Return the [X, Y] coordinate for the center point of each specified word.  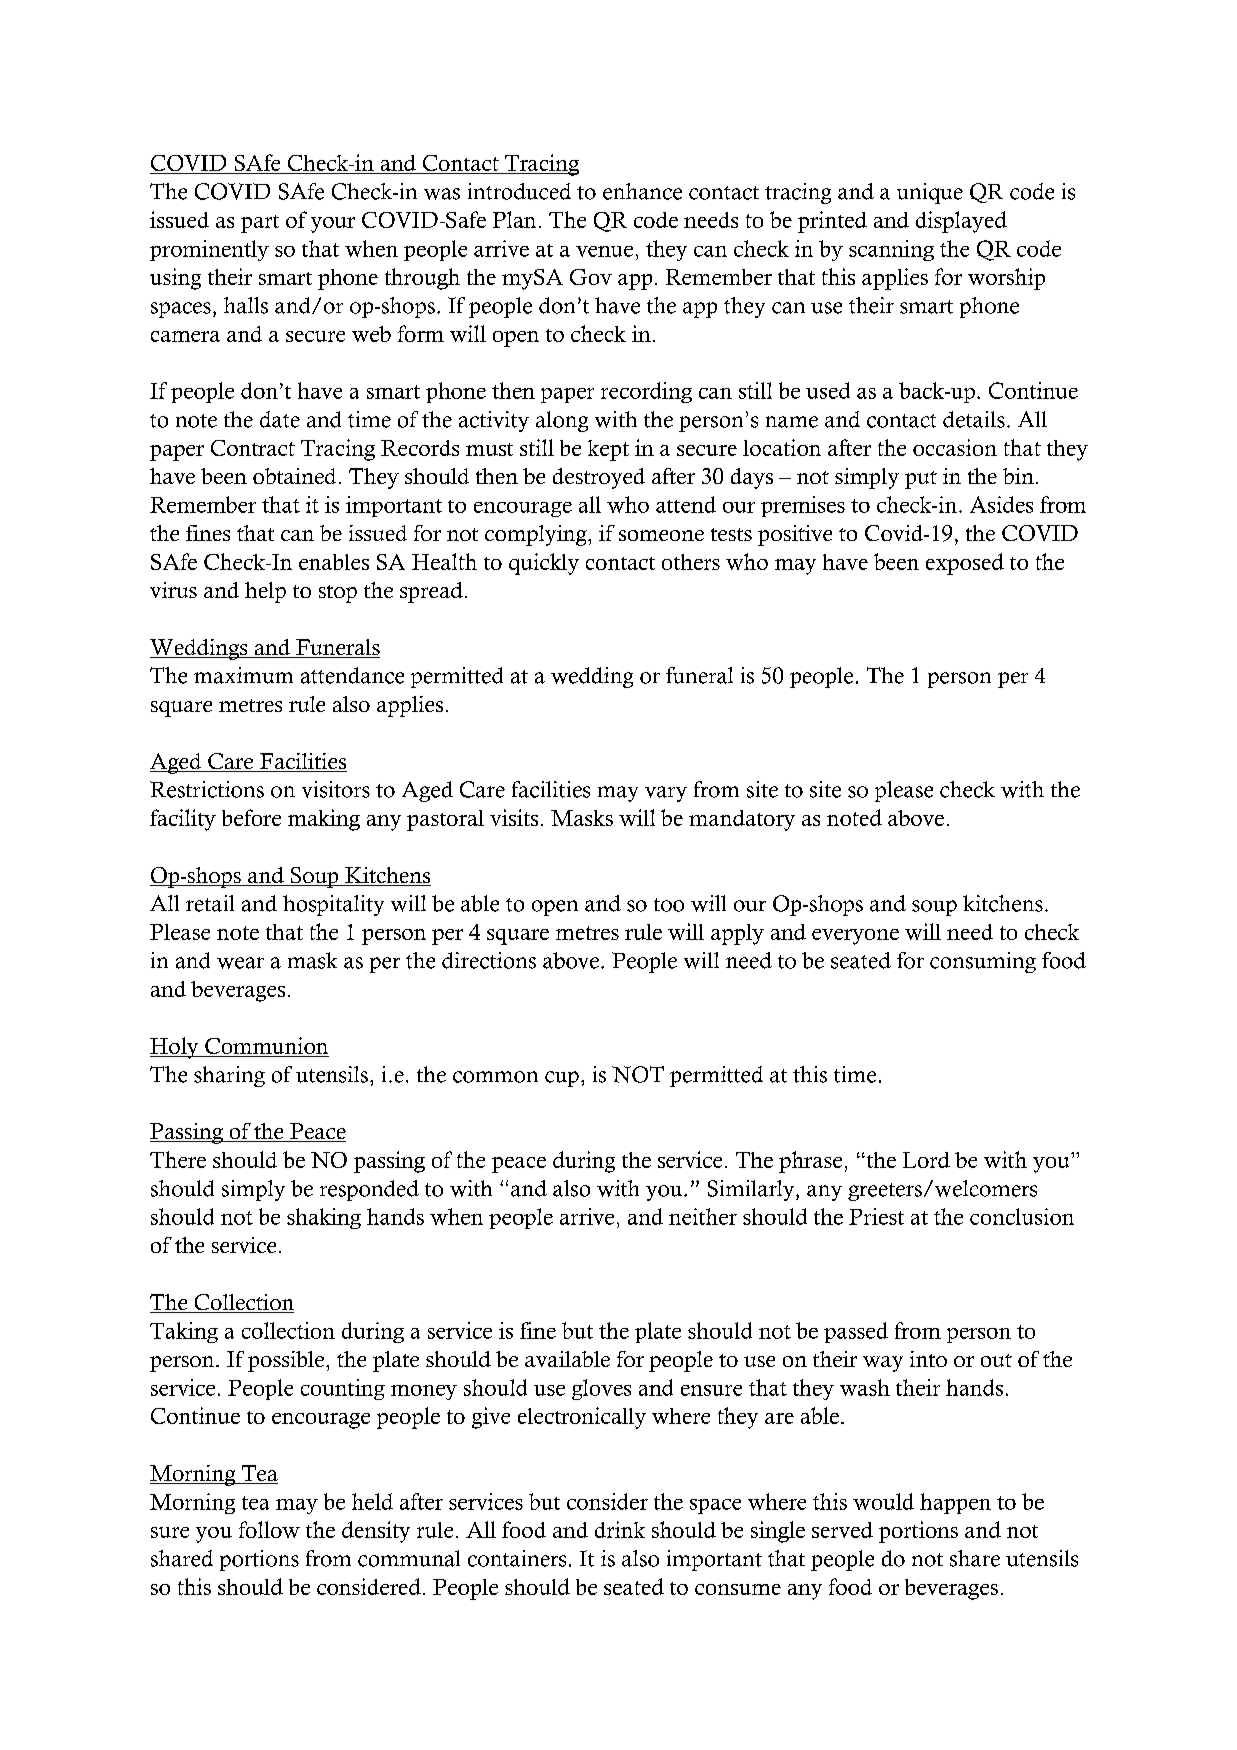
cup [562, 1079]
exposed [965, 564]
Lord [926, 1160]
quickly [544, 564]
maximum [243, 675]
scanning [891, 250]
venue [604, 251]
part [260, 224]
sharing [229, 1076]
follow [269, 1529]
